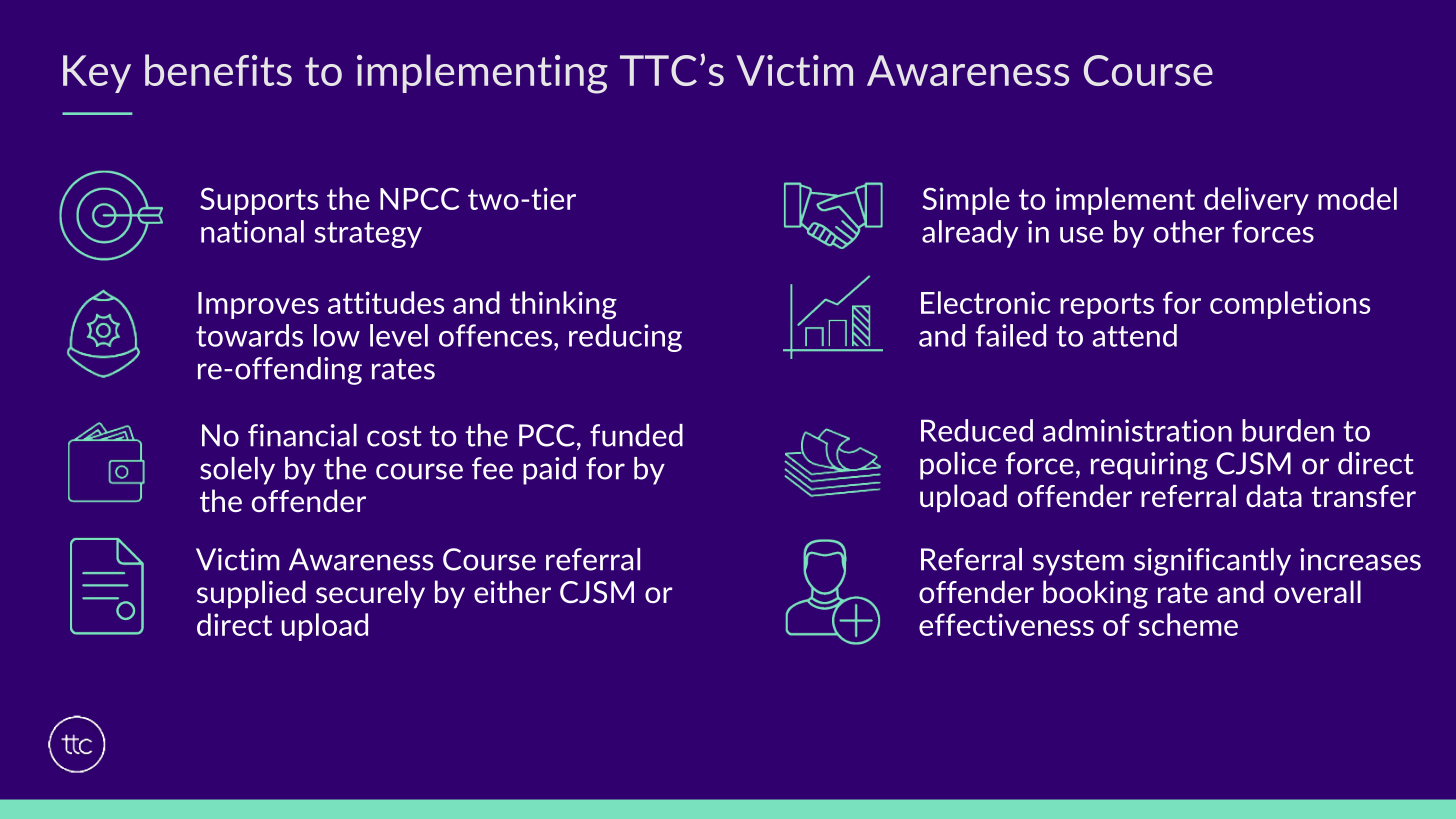  Describe the element at coordinates (259, 201) in the screenshot. I see `Supports` at that location.
